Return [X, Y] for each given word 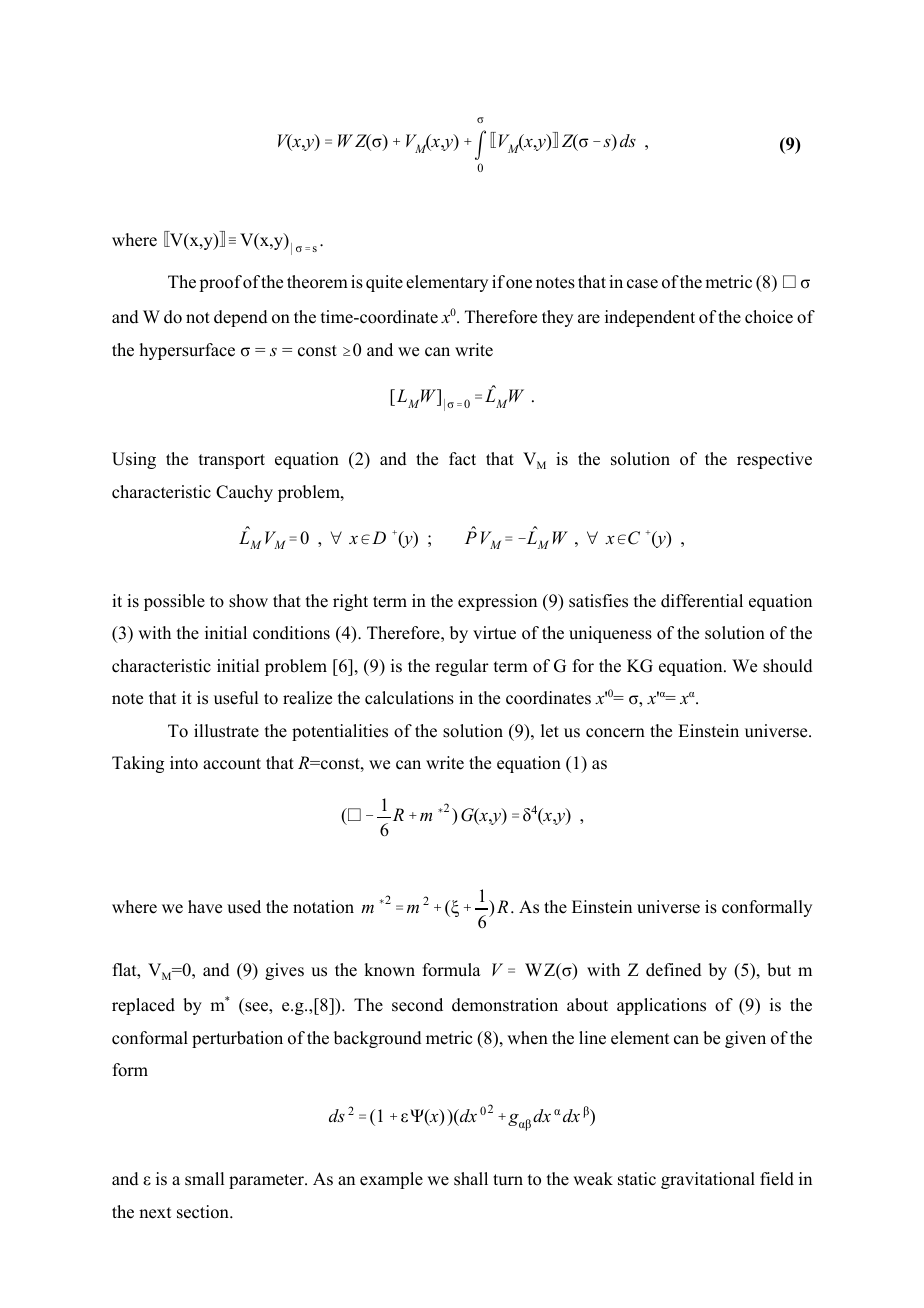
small [204, 1179]
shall [471, 1179]
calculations [409, 698]
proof [220, 283]
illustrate [226, 731]
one [519, 284]
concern [615, 733]
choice [769, 317]
